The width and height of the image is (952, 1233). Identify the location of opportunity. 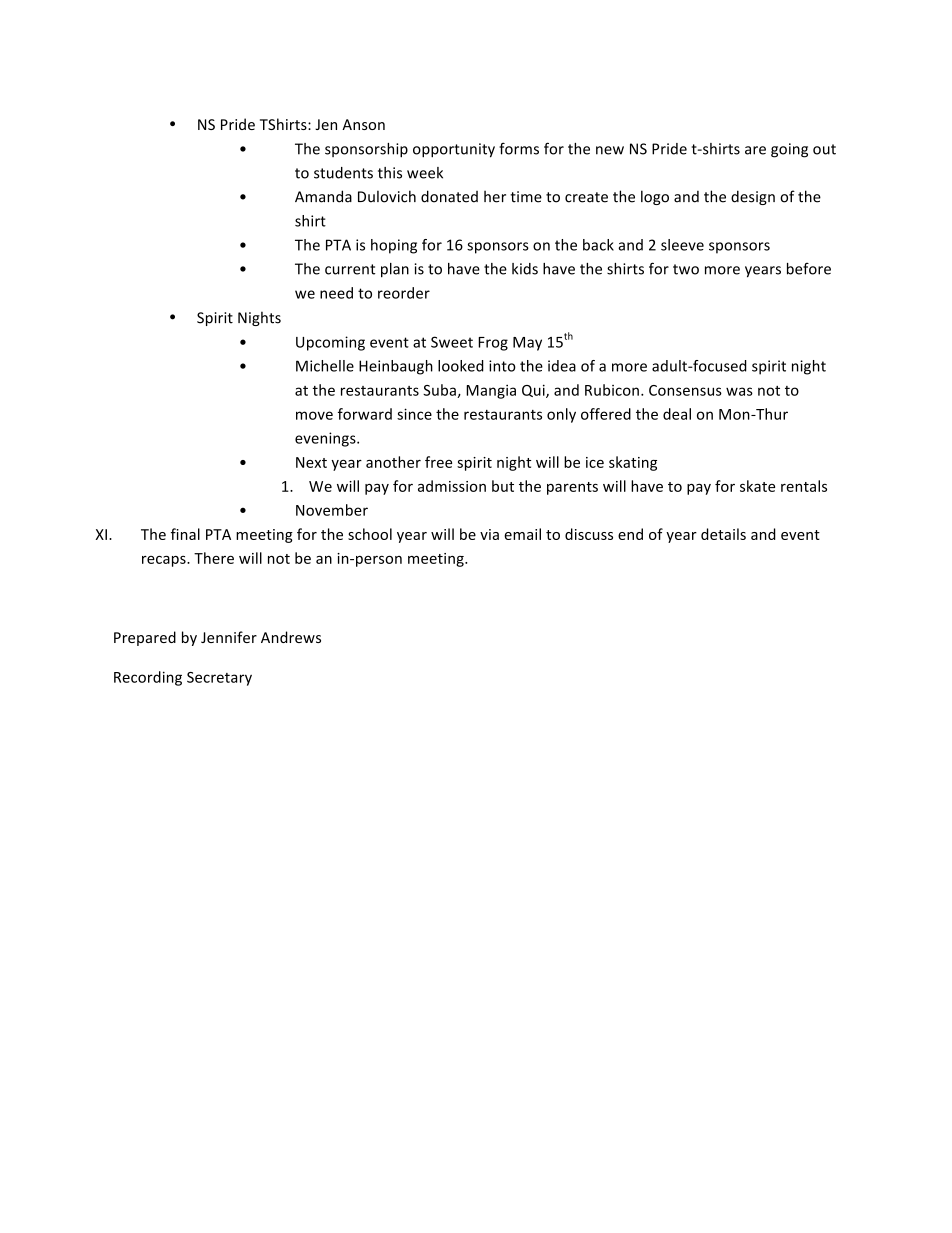
(454, 150).
